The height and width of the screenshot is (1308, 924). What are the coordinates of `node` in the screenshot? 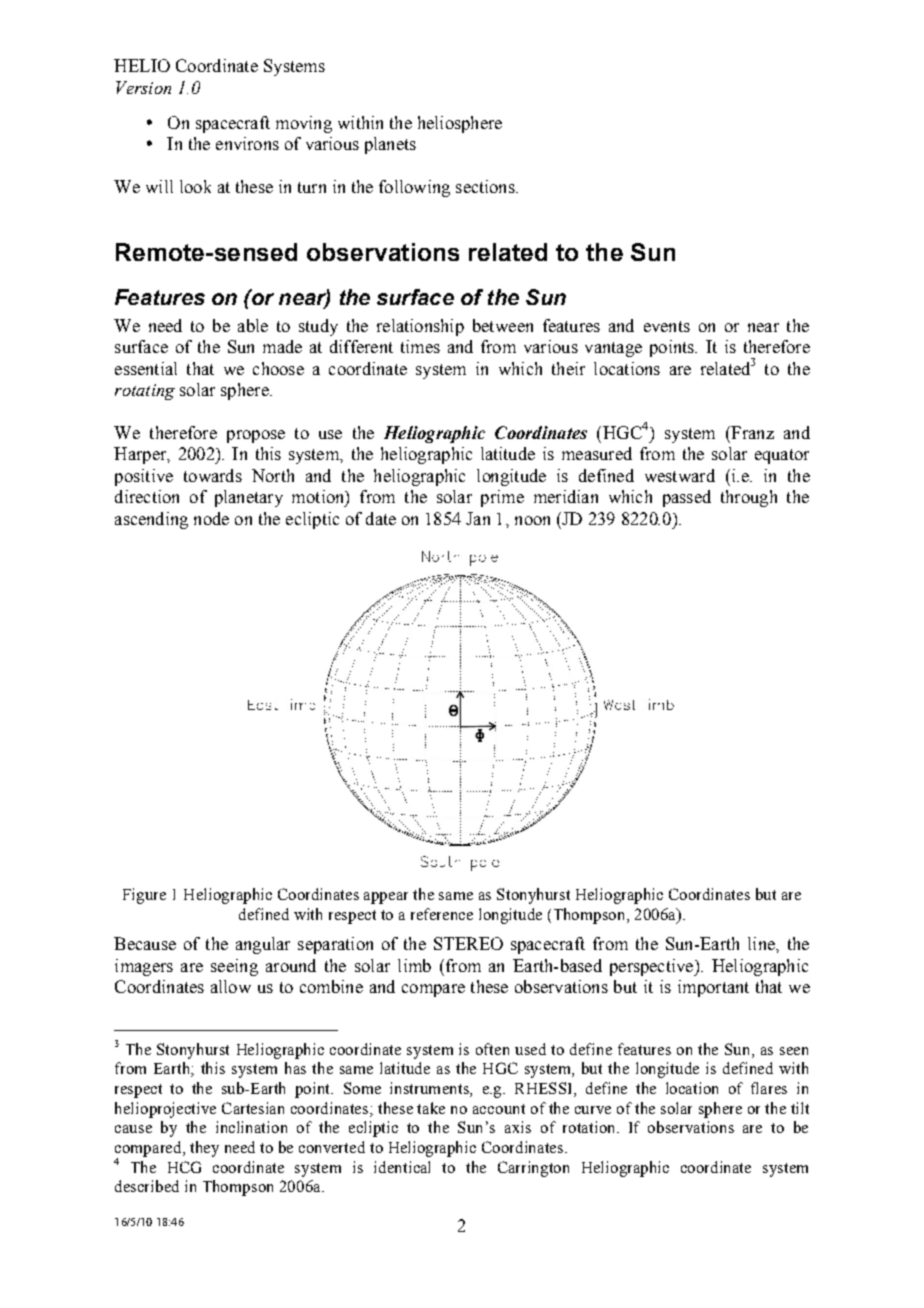 It's located at (211, 518).
